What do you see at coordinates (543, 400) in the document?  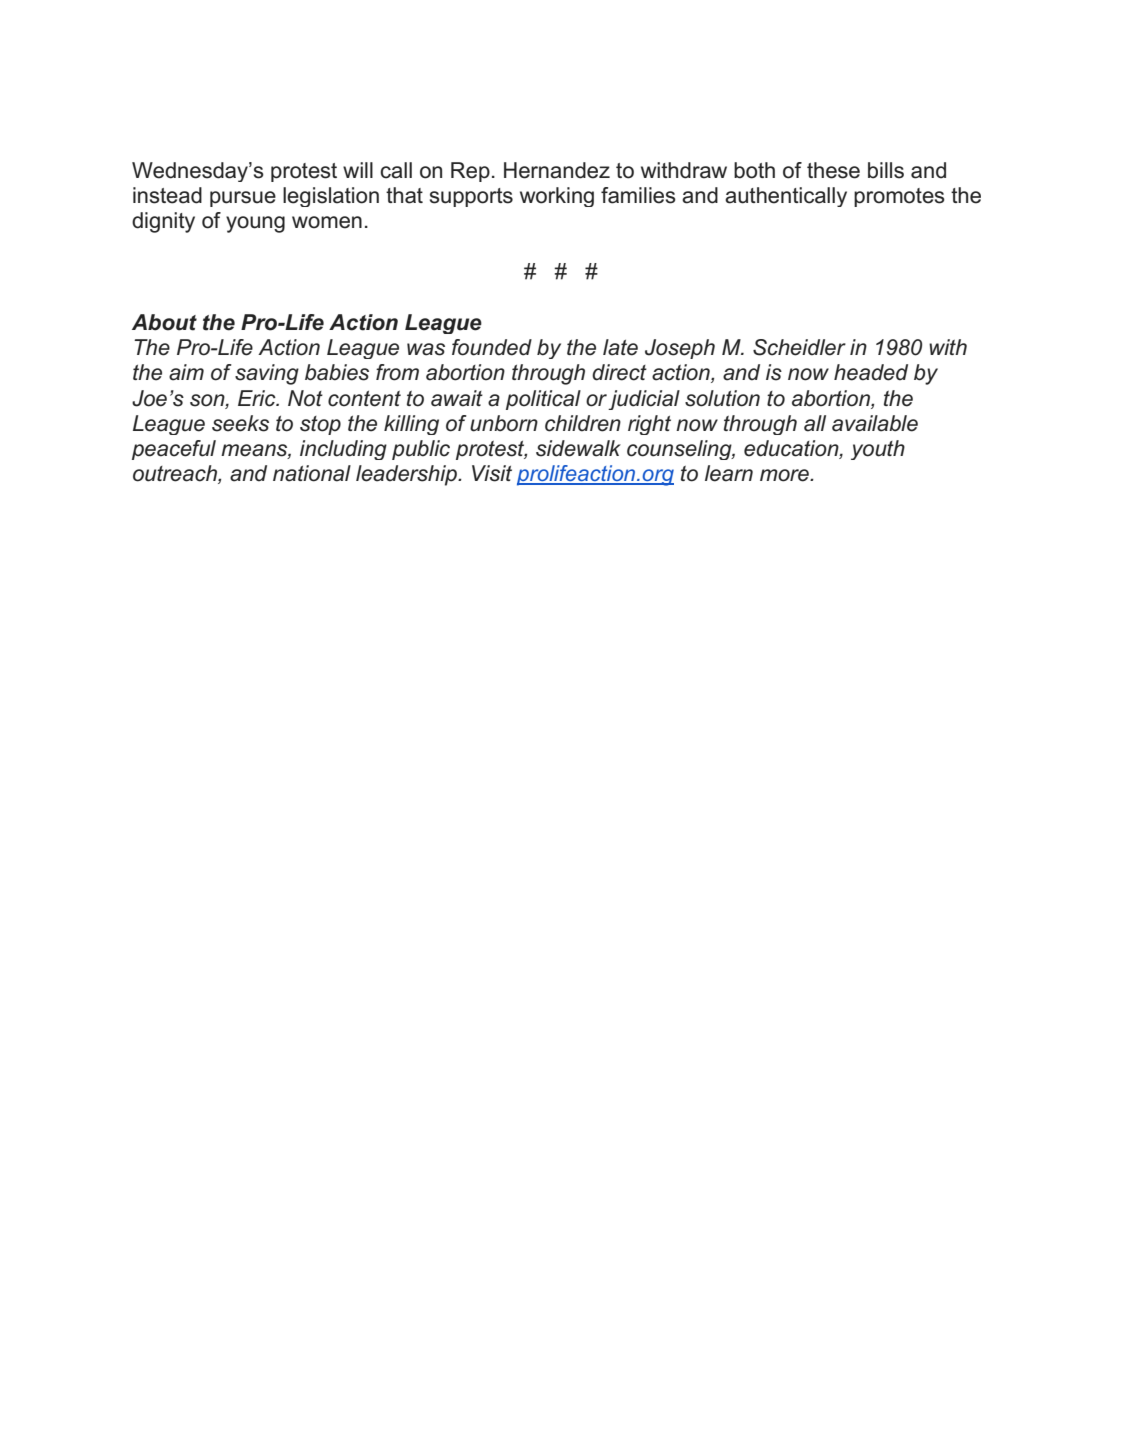 I see `political` at bounding box center [543, 400].
